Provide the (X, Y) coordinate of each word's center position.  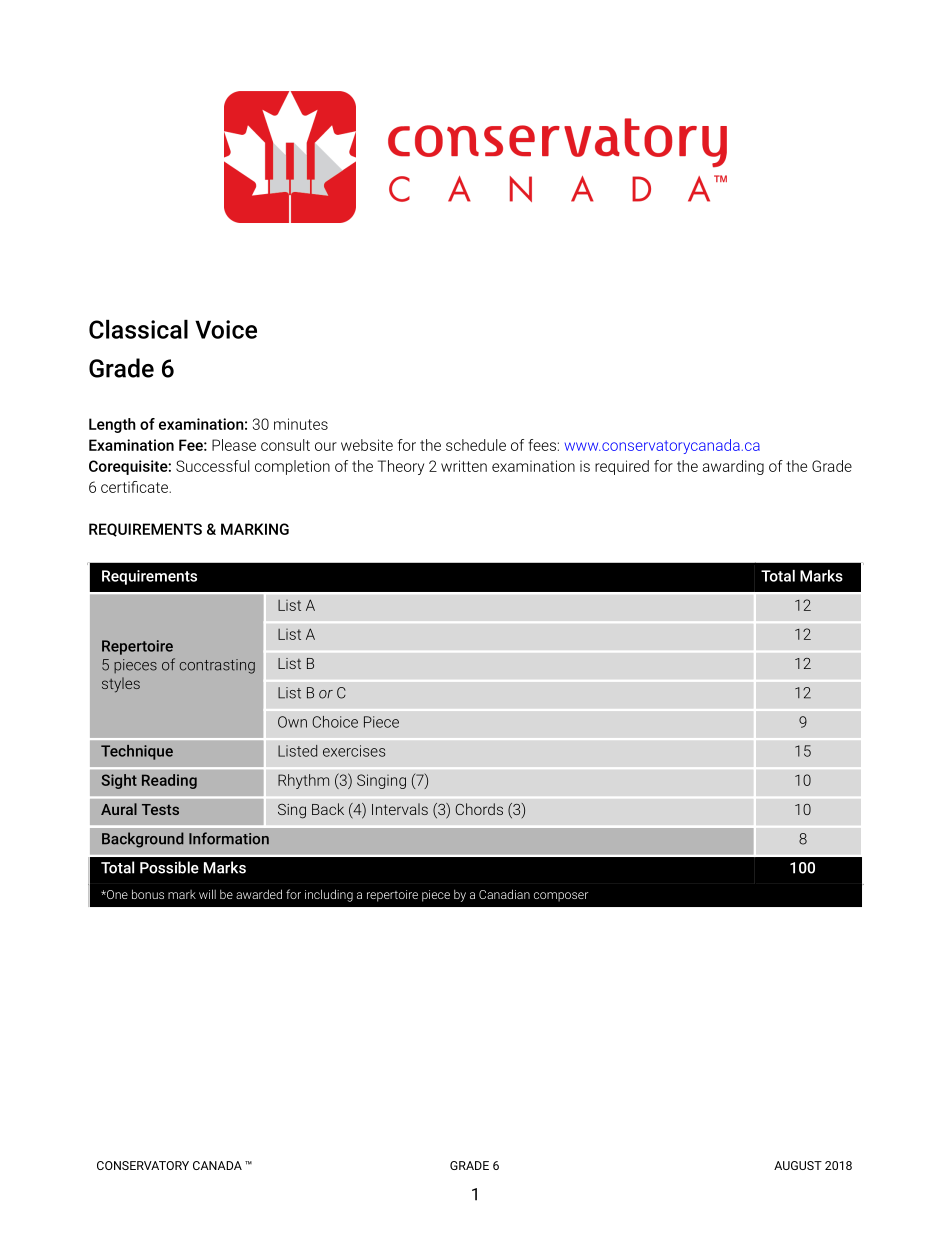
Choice (335, 722)
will (207, 894)
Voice (226, 329)
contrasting (217, 666)
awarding (733, 467)
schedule (476, 445)
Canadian (504, 894)
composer (561, 897)
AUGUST (798, 1165)
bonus (148, 894)
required (622, 467)
